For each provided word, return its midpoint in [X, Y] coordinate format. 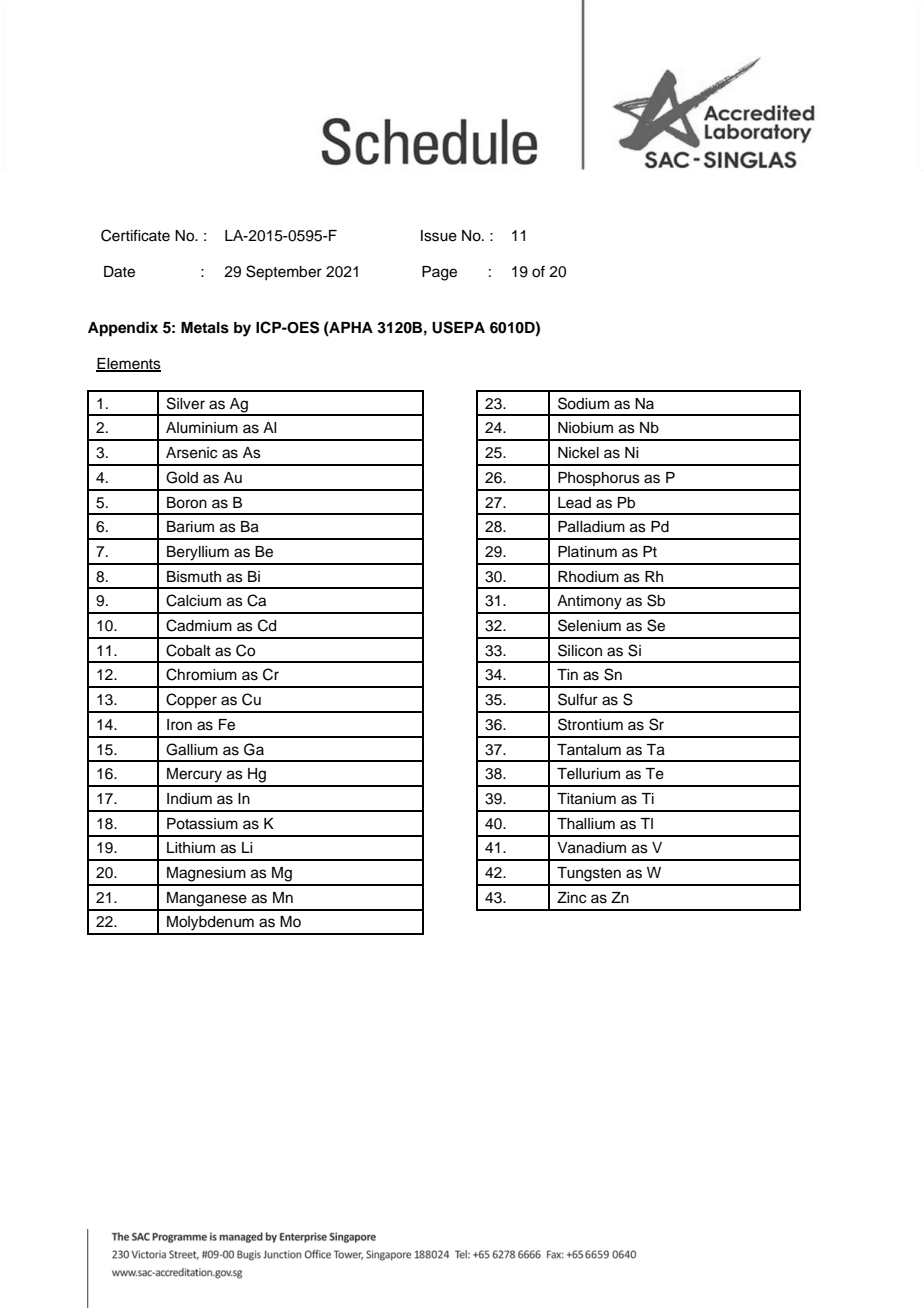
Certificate [135, 235]
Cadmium [199, 625]
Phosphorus [599, 479]
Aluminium [202, 428]
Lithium [191, 848]
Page [439, 273]
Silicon [580, 650]
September [284, 272]
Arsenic [191, 453]
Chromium [201, 674]
